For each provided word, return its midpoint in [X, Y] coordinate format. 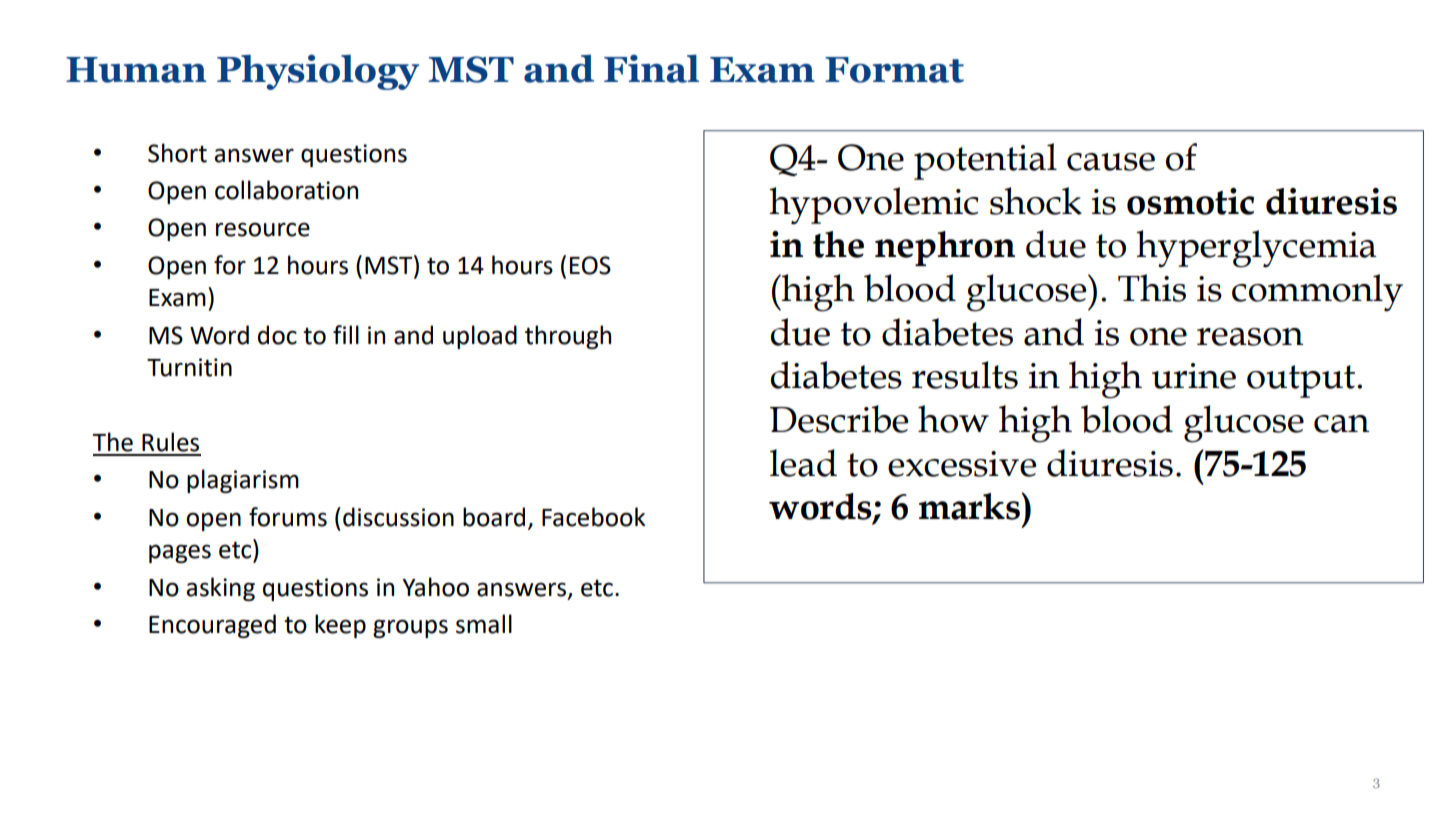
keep [340, 626]
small [484, 624]
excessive [962, 464]
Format [894, 70]
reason [1250, 337]
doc [277, 335]
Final [651, 68]
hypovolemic [874, 206]
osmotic [1190, 201]
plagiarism [243, 481]
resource [263, 229]
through [568, 337]
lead [803, 463]
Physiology [318, 72]
